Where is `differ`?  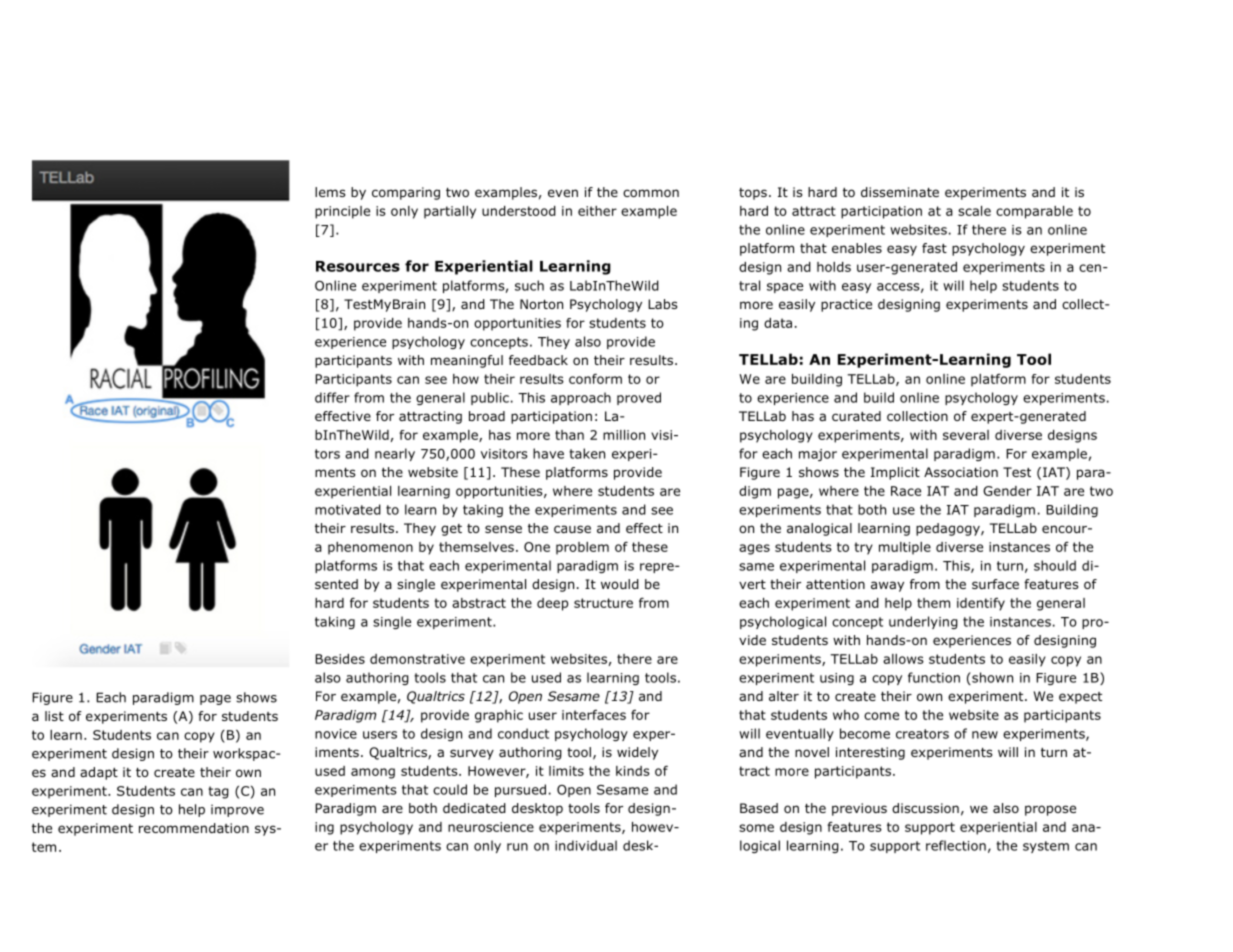
differ is located at coordinates (332, 397).
